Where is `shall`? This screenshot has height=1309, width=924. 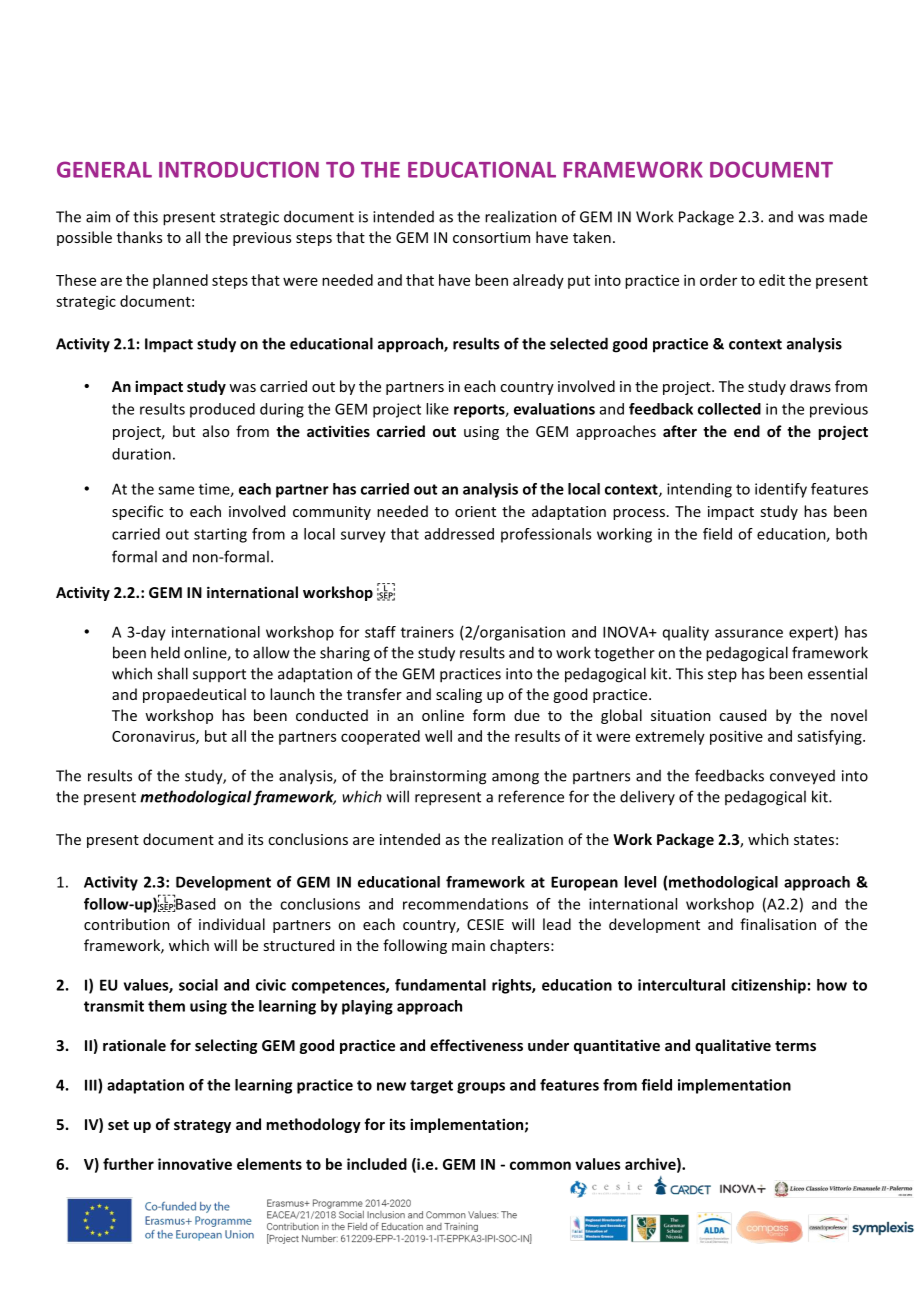 shall is located at coordinates (172, 673).
